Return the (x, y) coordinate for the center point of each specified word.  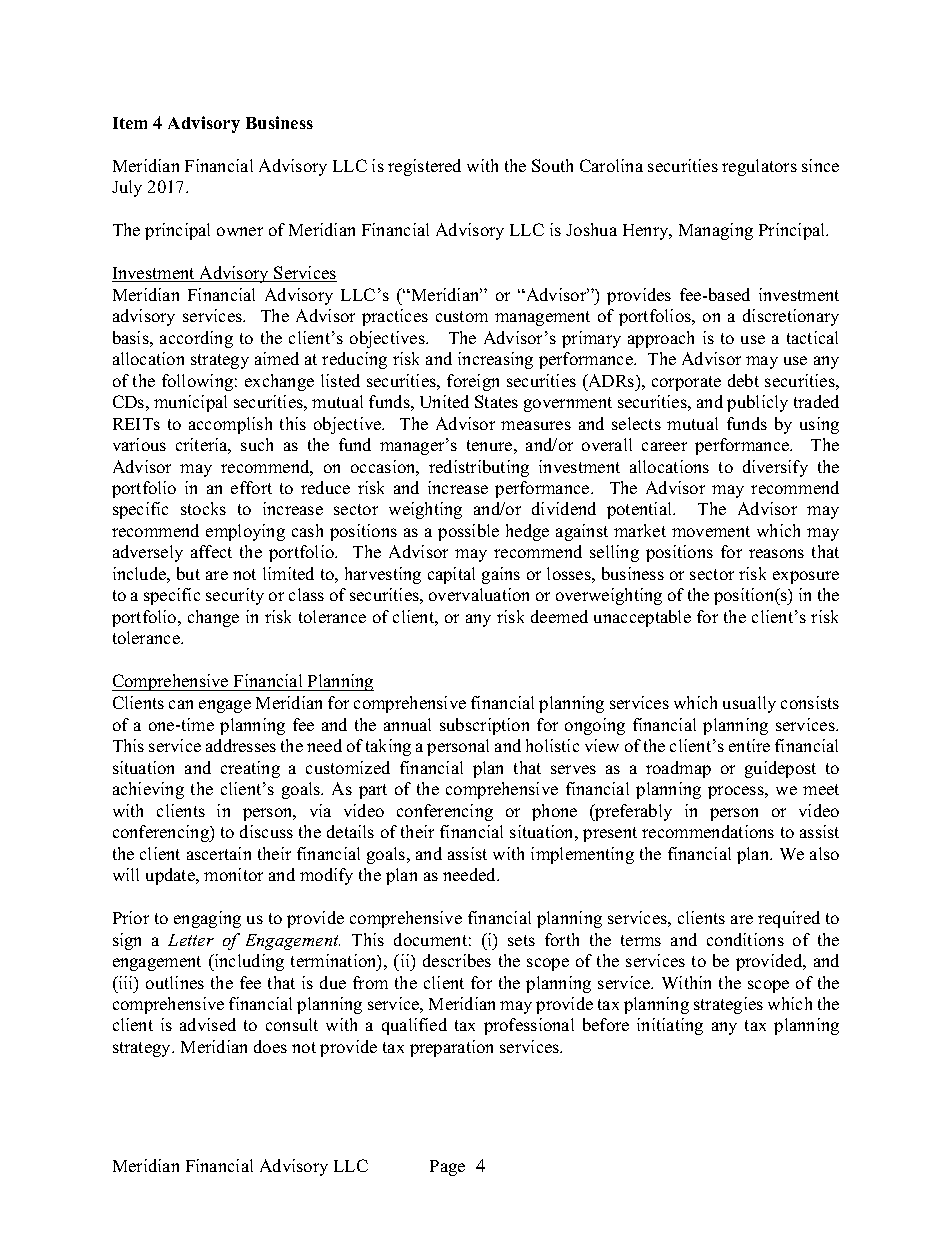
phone (554, 812)
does (270, 1046)
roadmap (678, 769)
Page (447, 1168)
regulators (759, 167)
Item (130, 123)
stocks (203, 508)
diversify (775, 468)
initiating (670, 1026)
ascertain (219, 853)
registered (424, 167)
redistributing (479, 468)
